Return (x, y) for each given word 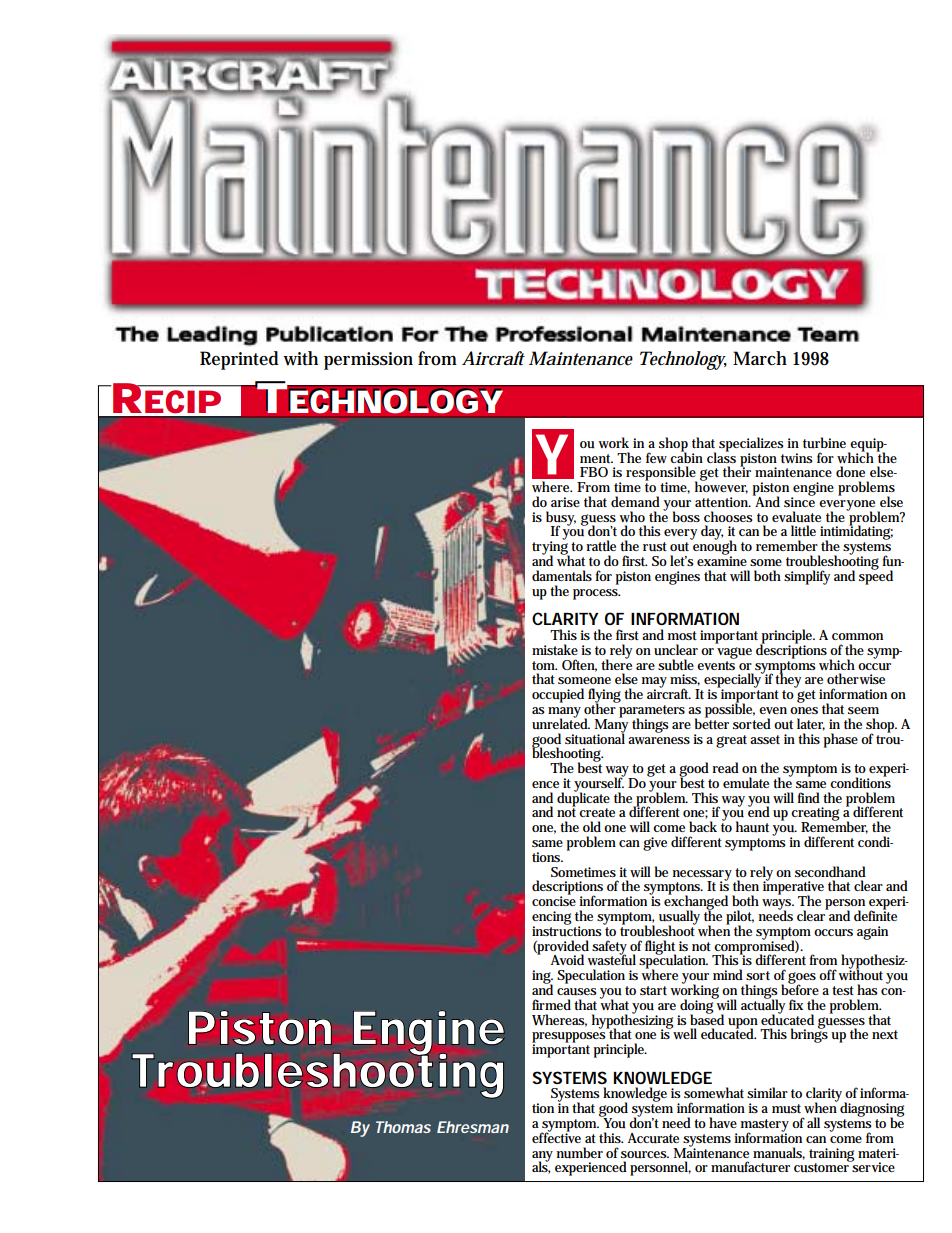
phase (841, 740)
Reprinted (239, 360)
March (760, 358)
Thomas (403, 1127)
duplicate (583, 799)
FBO (594, 472)
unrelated (561, 723)
